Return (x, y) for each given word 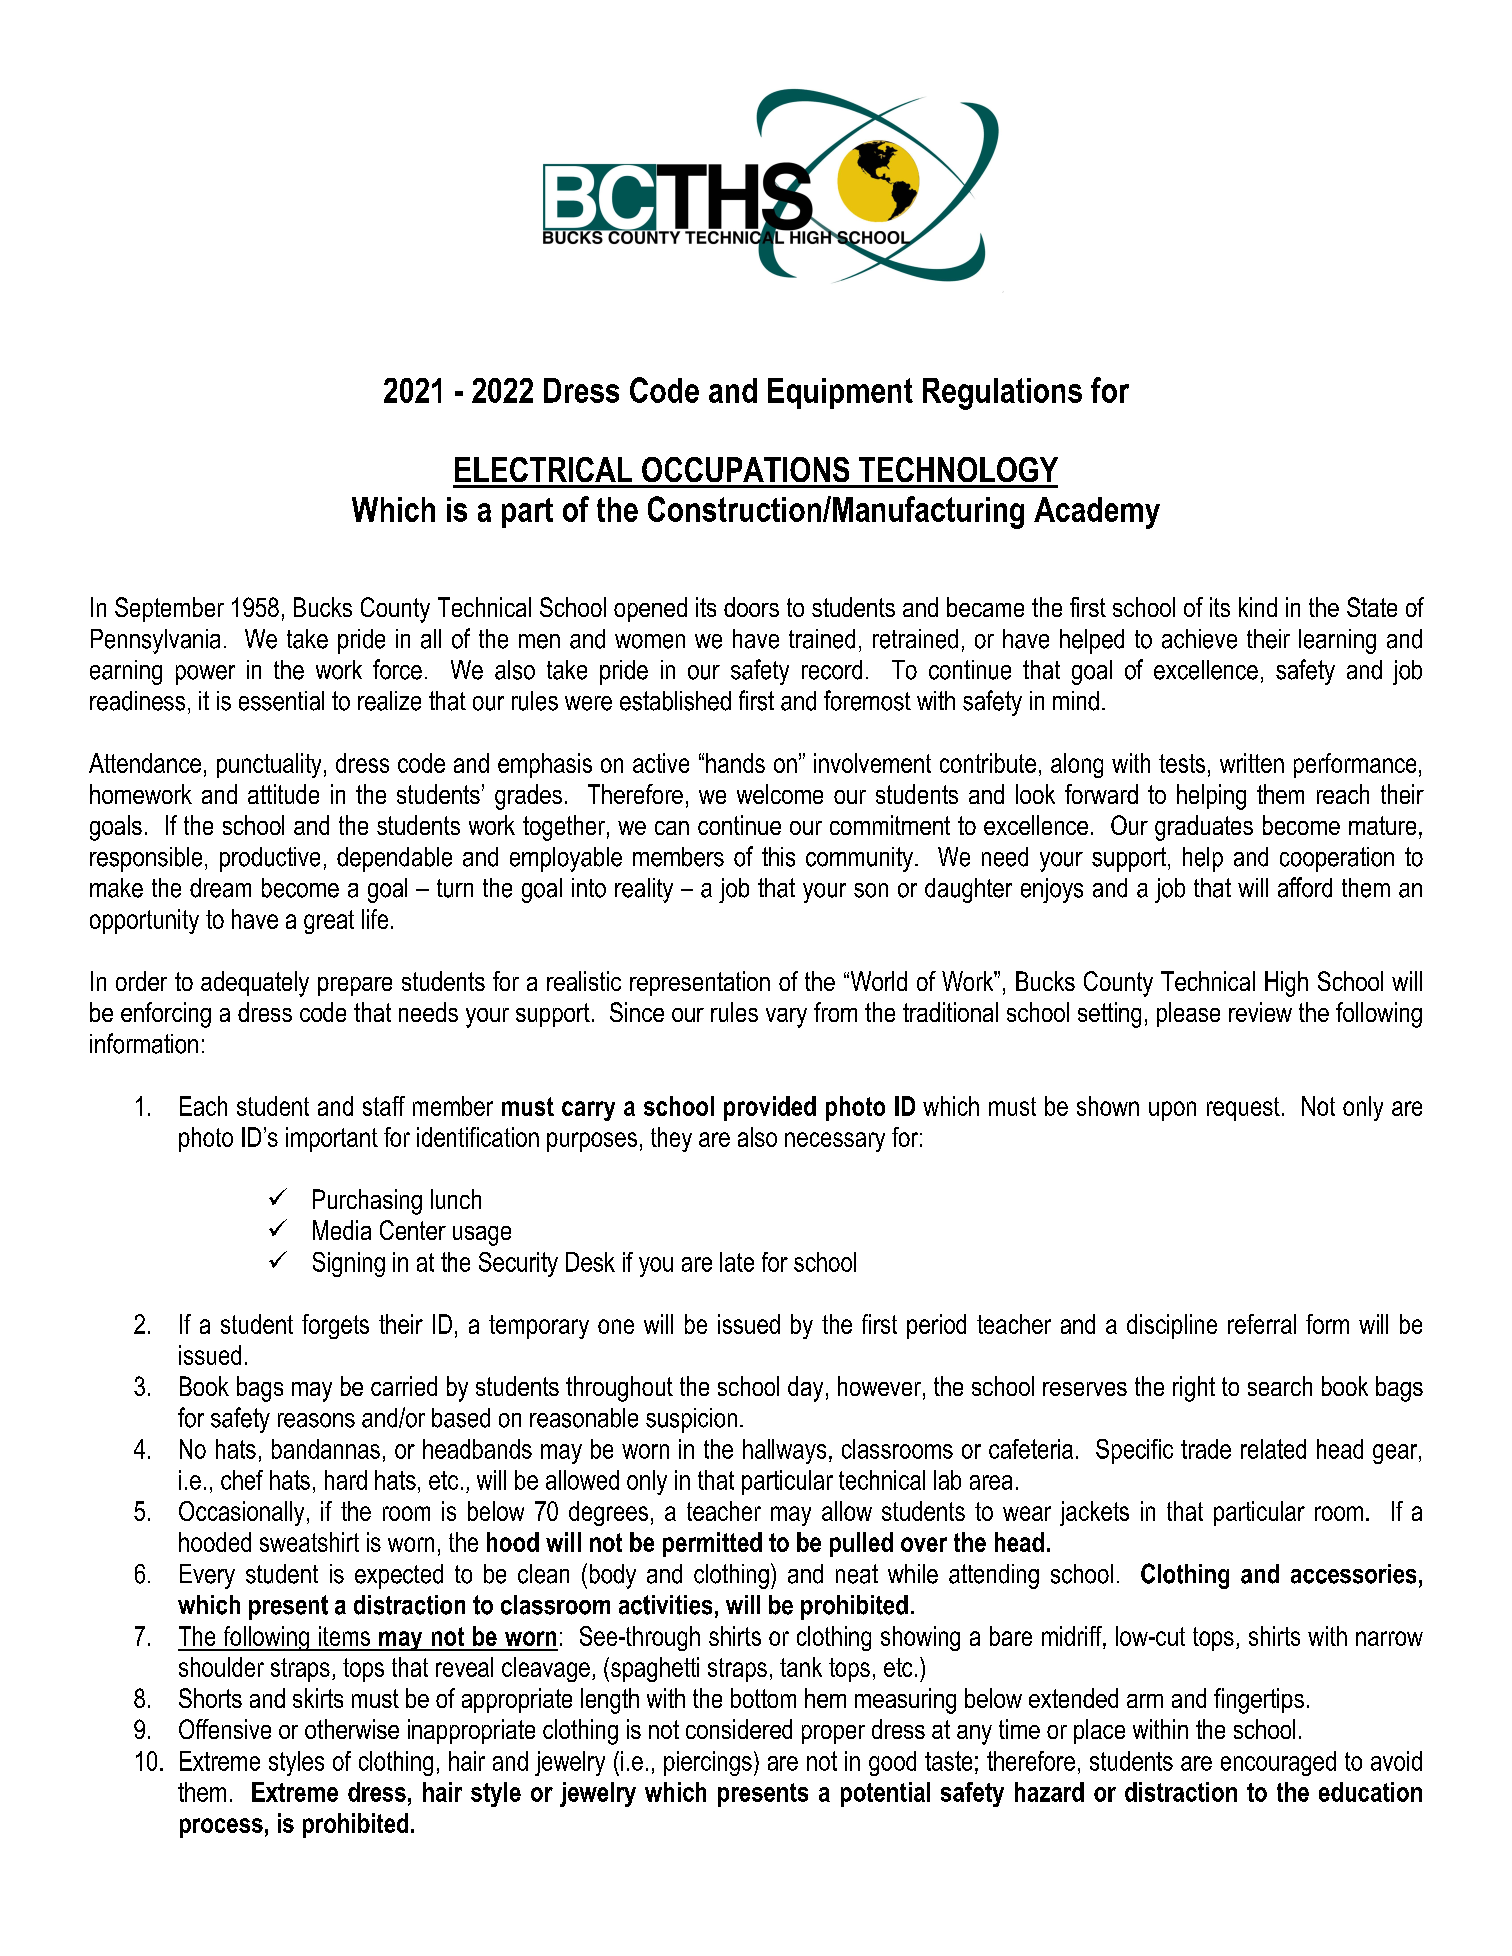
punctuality (269, 765)
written (1252, 763)
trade (1206, 1449)
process (221, 1828)
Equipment (840, 393)
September (169, 609)
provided (770, 1108)
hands (735, 763)
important (332, 1139)
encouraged (1278, 1763)
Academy (1097, 513)
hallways (784, 1451)
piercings (708, 1763)
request (1243, 1109)
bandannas (326, 1449)
